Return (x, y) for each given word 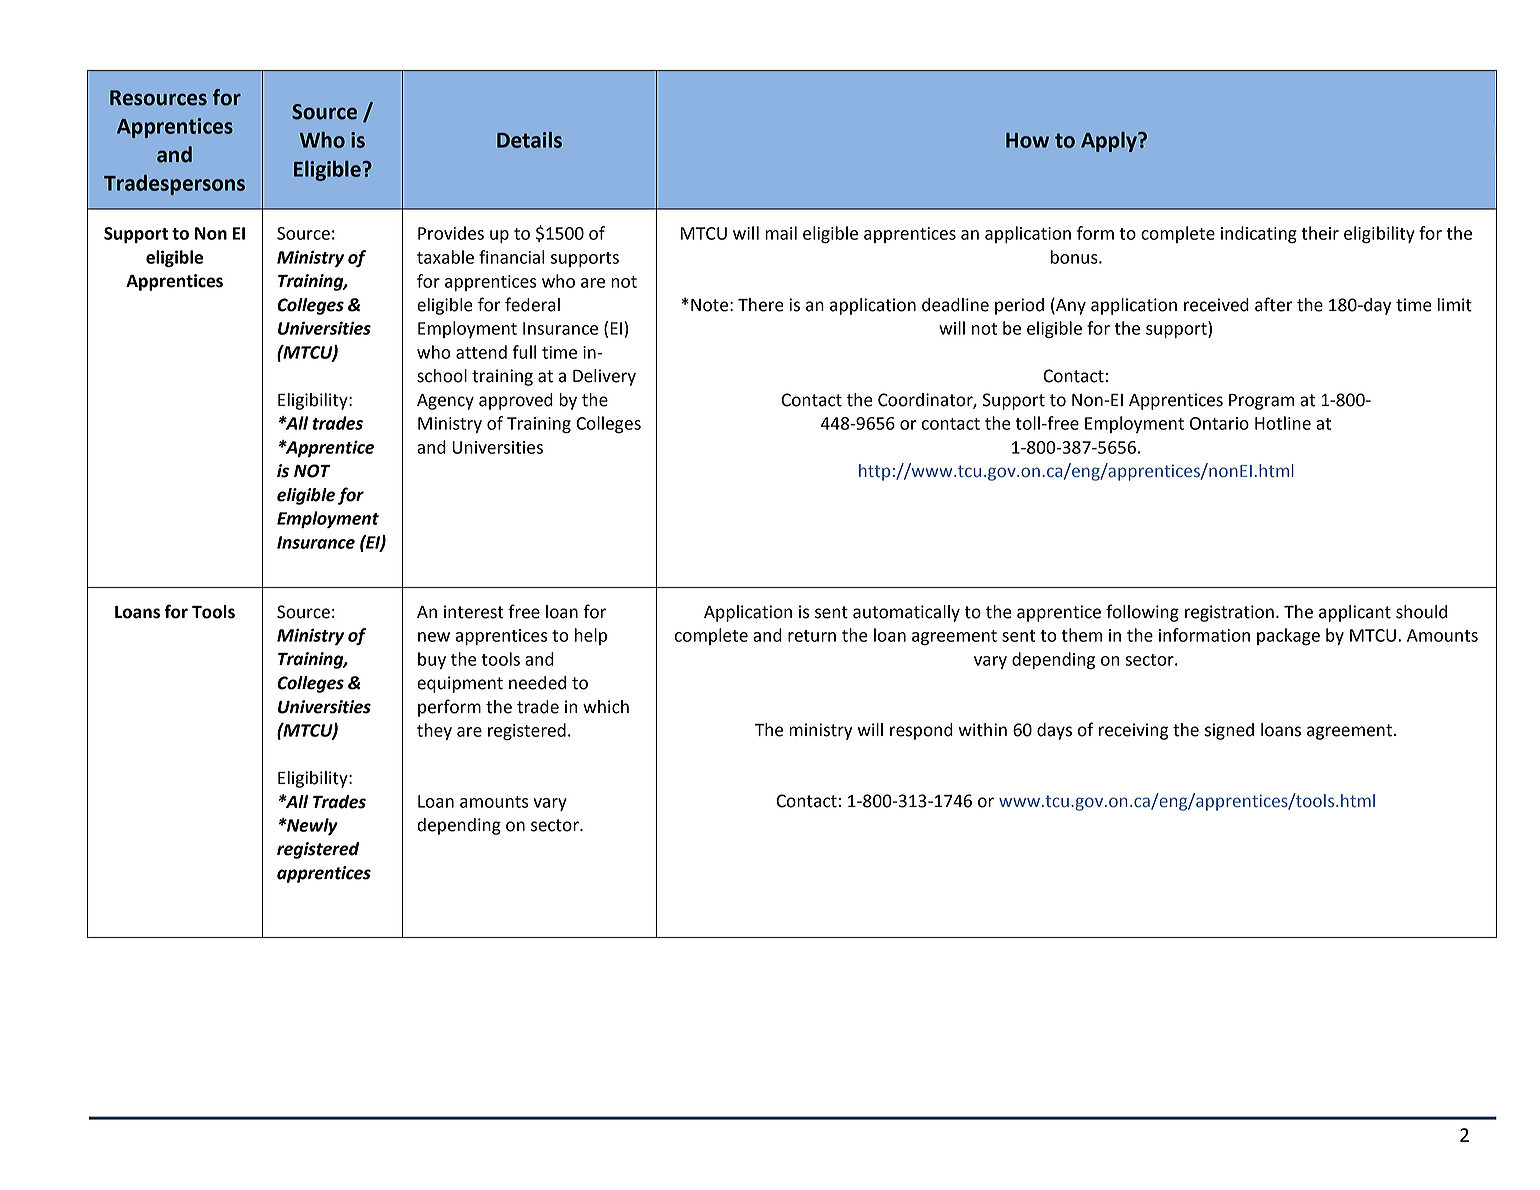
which (606, 707)
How (1027, 140)
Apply (1110, 142)
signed (1229, 731)
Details (529, 140)
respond (921, 731)
